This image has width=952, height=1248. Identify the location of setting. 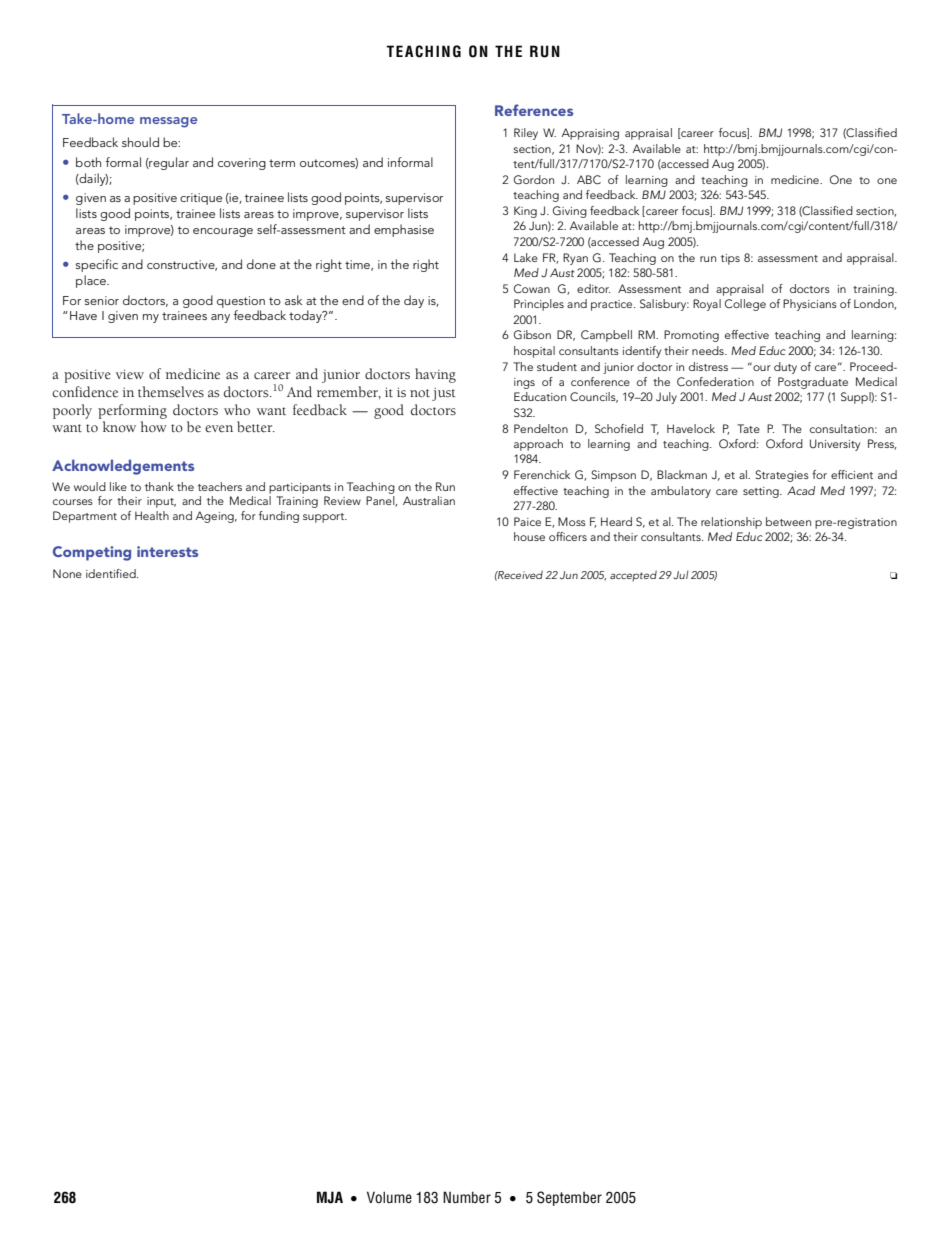
(762, 492).
